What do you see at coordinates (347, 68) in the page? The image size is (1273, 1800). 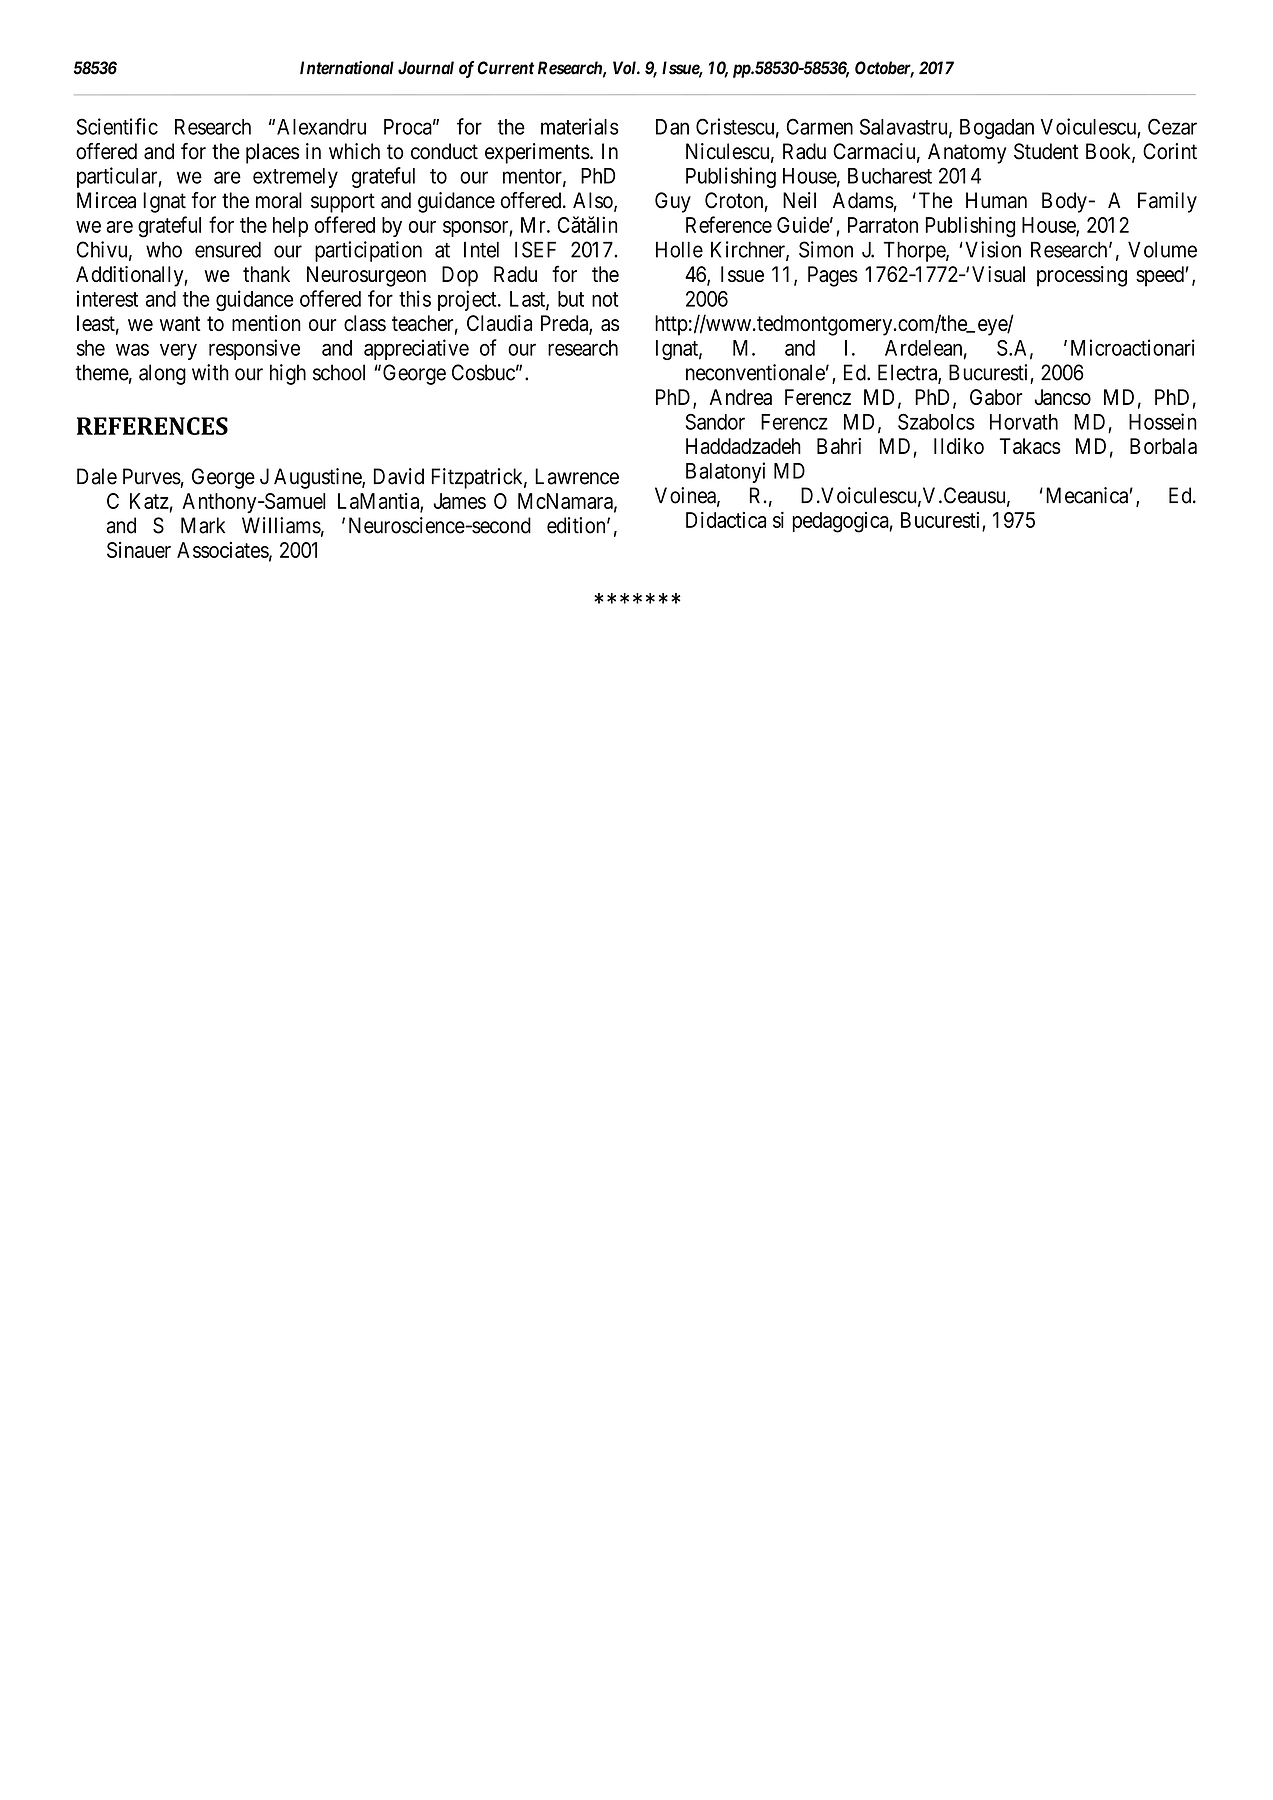 I see `International` at bounding box center [347, 68].
